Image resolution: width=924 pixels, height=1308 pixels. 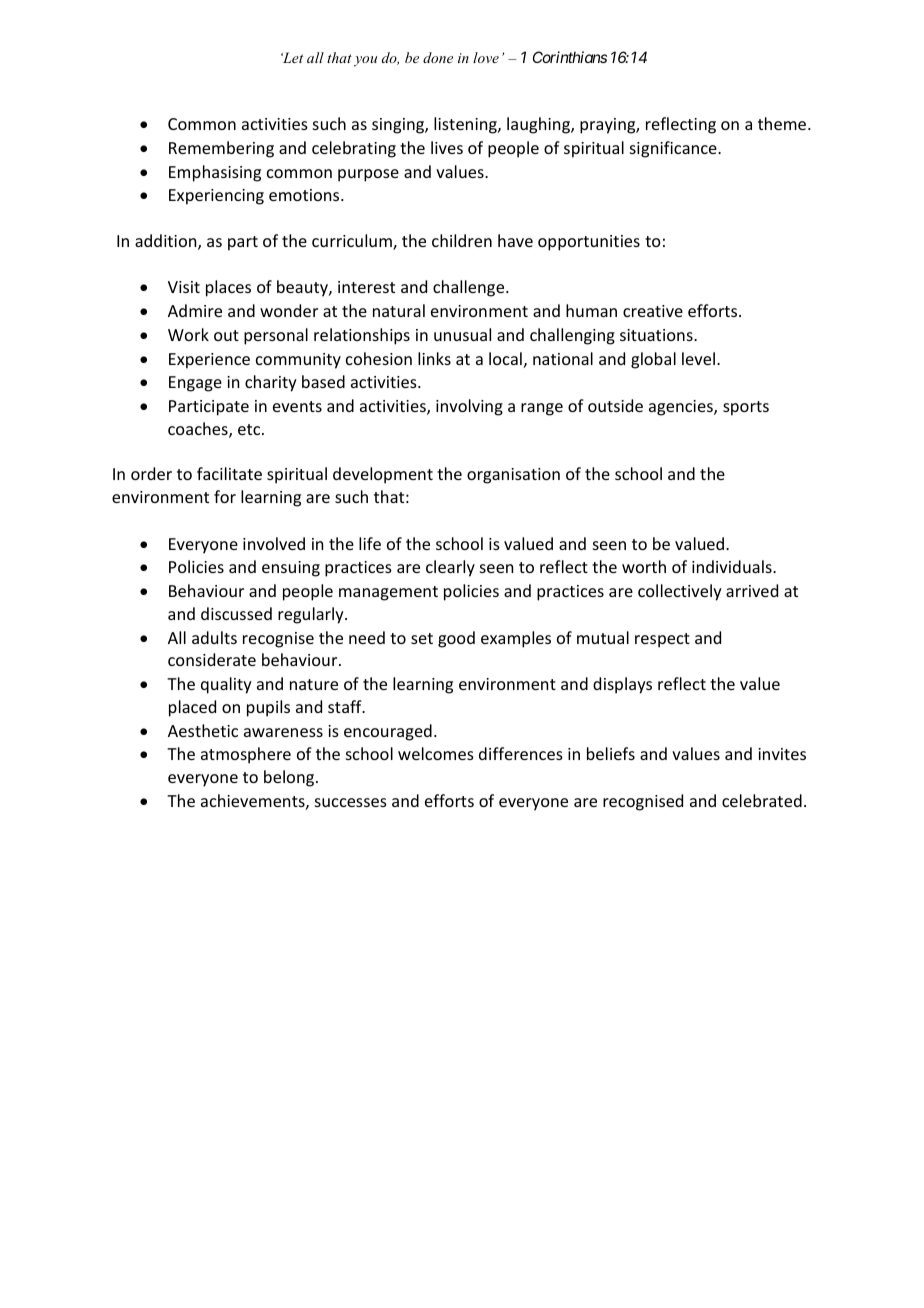 What do you see at coordinates (292, 57) in the screenshot?
I see `Let` at bounding box center [292, 57].
